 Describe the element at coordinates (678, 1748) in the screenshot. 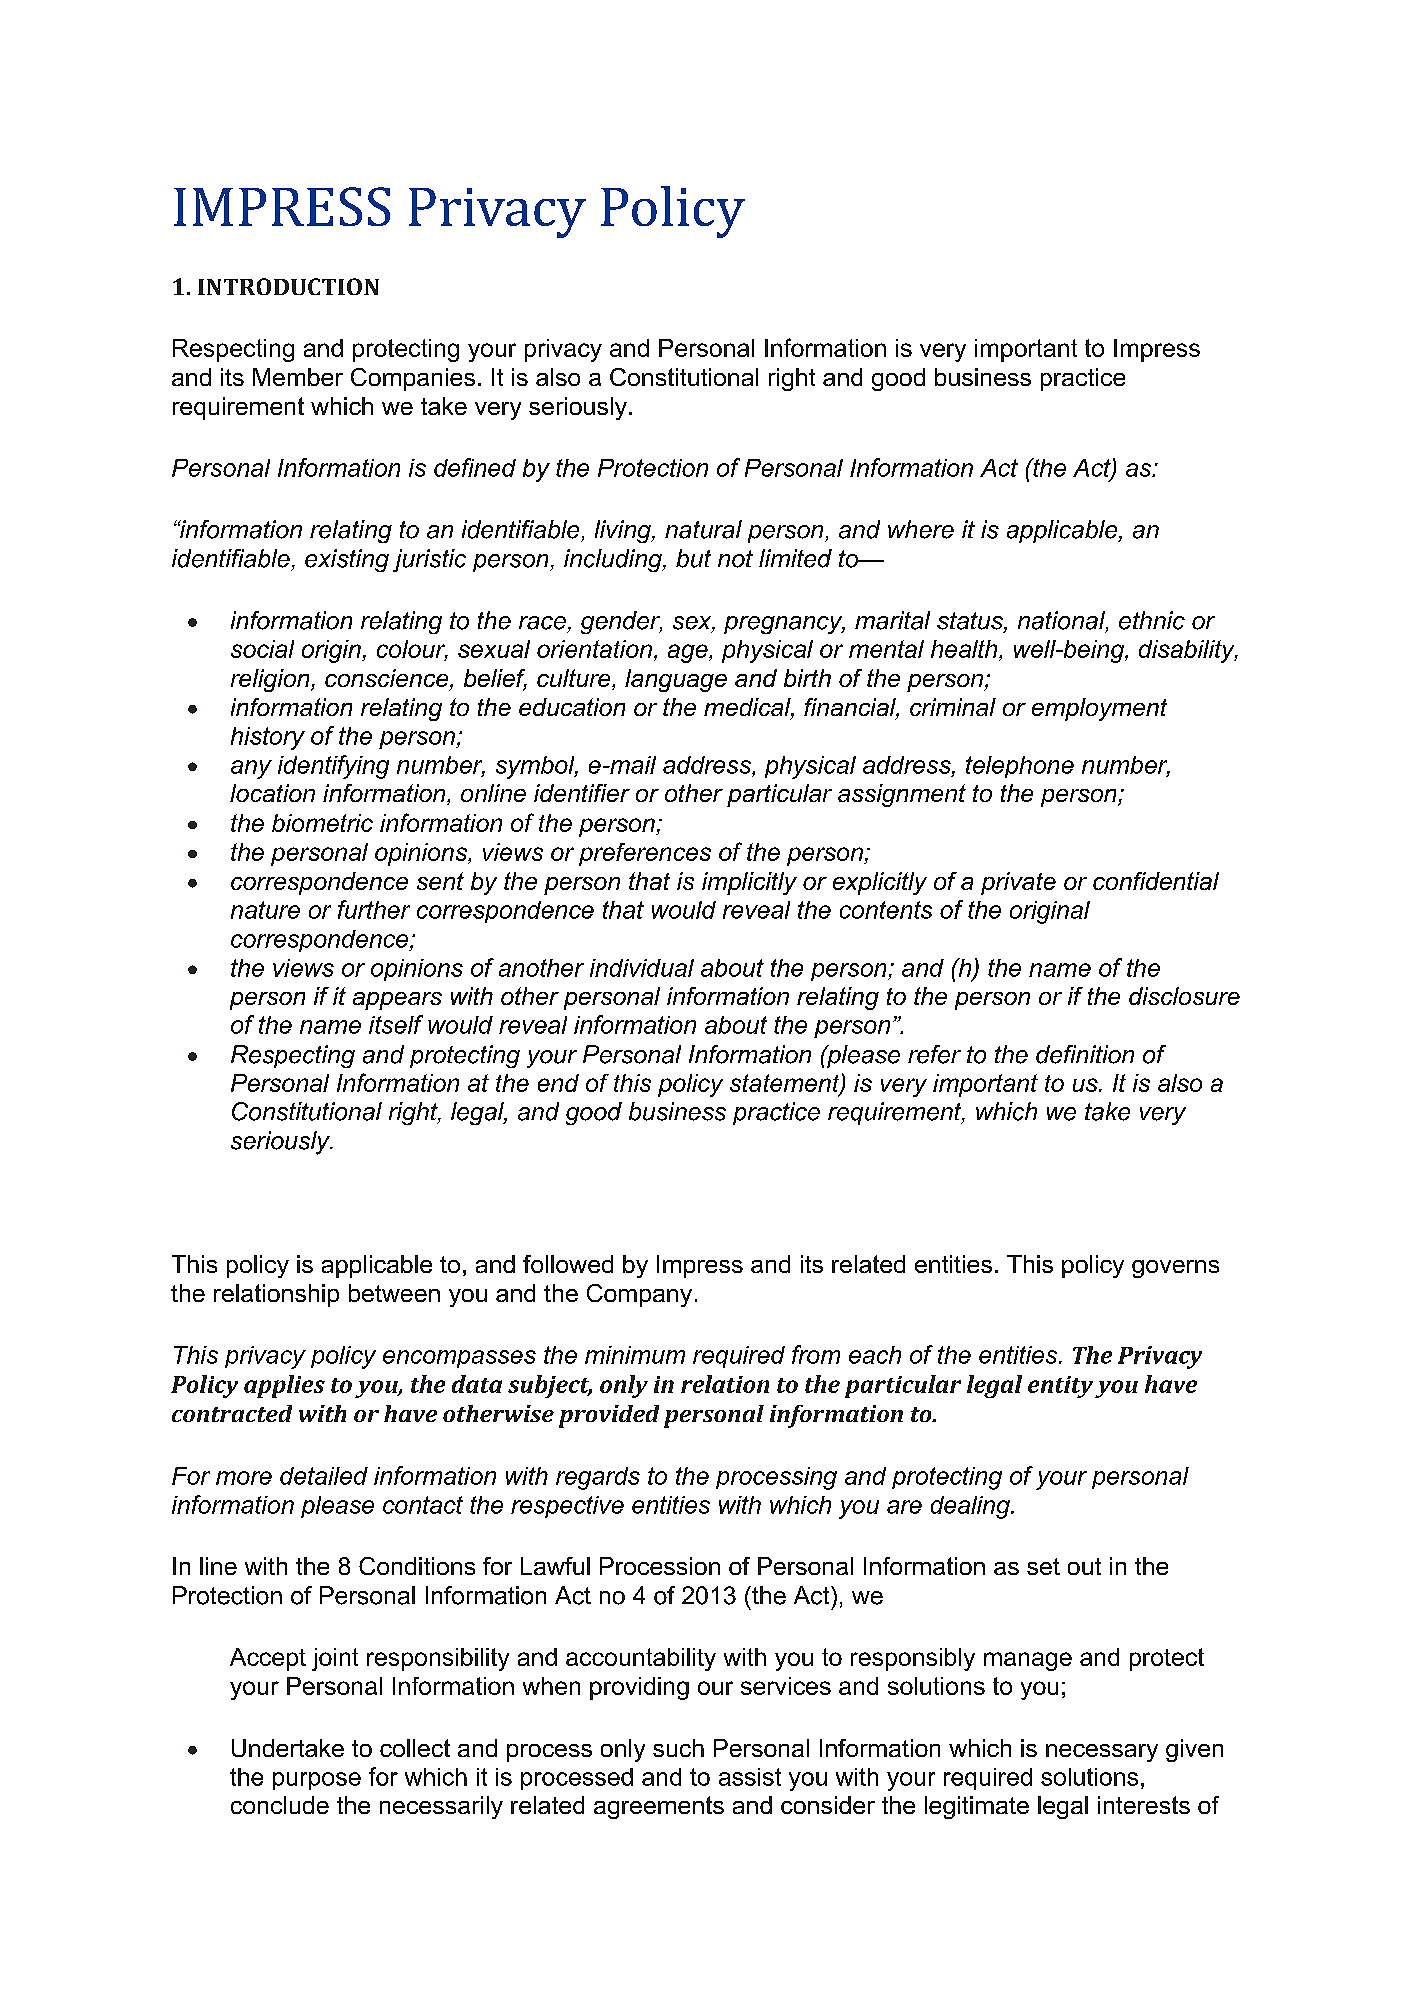

I see `such` at that location.
